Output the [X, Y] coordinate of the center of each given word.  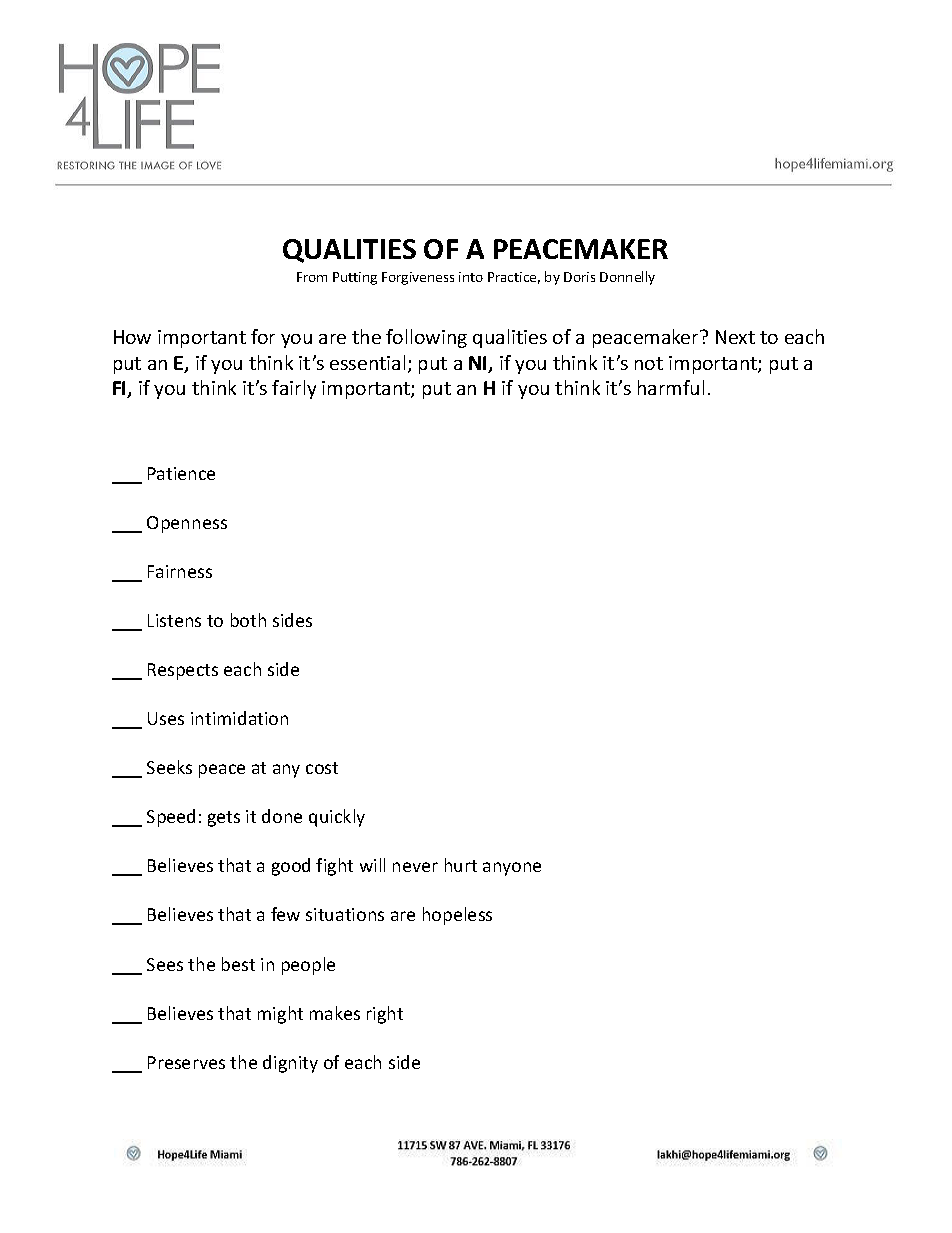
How [132, 337]
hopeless [457, 916]
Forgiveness [418, 278]
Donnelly [627, 278]
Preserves [186, 1062]
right [385, 1015]
